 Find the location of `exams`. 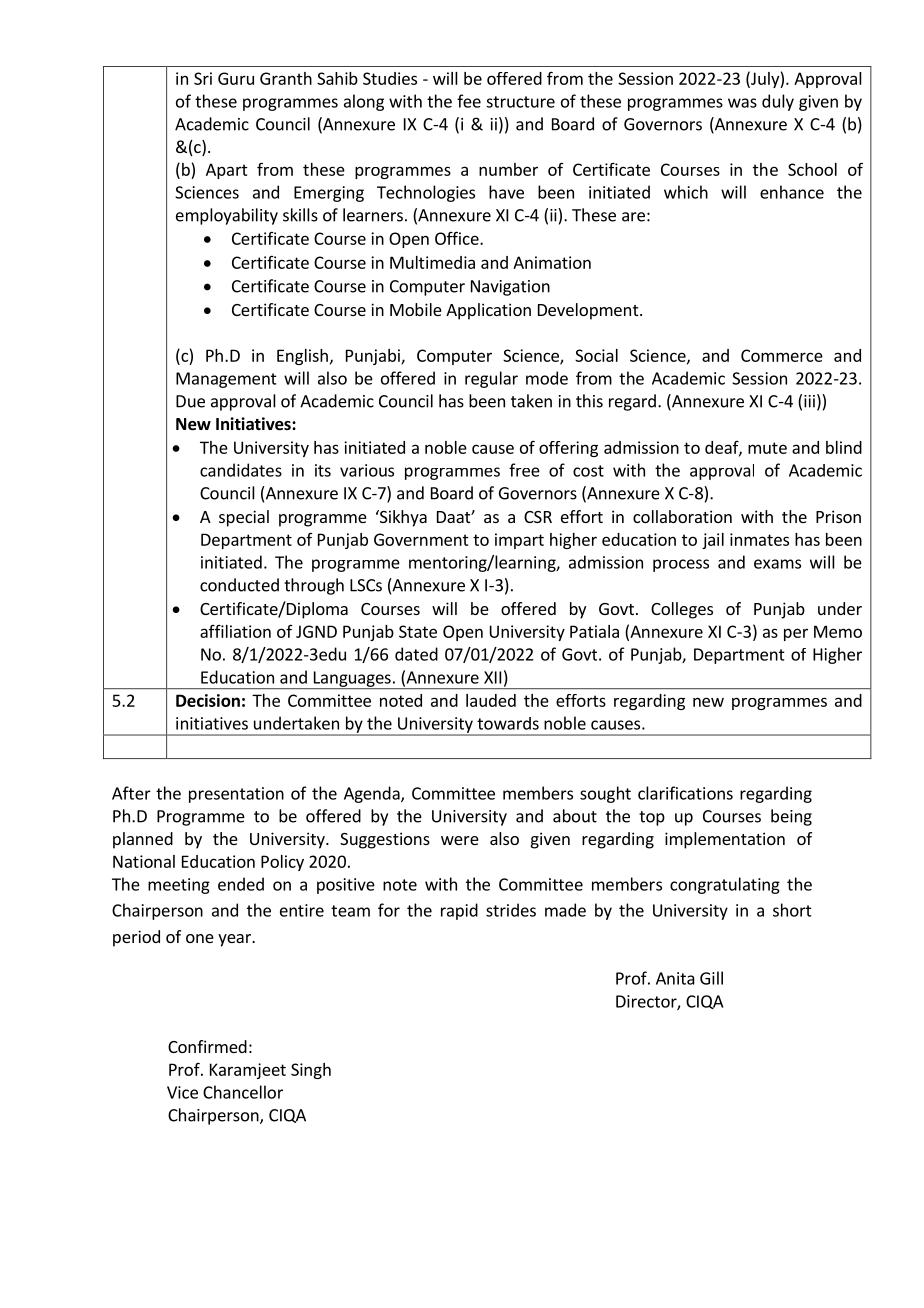

exams is located at coordinates (777, 564).
